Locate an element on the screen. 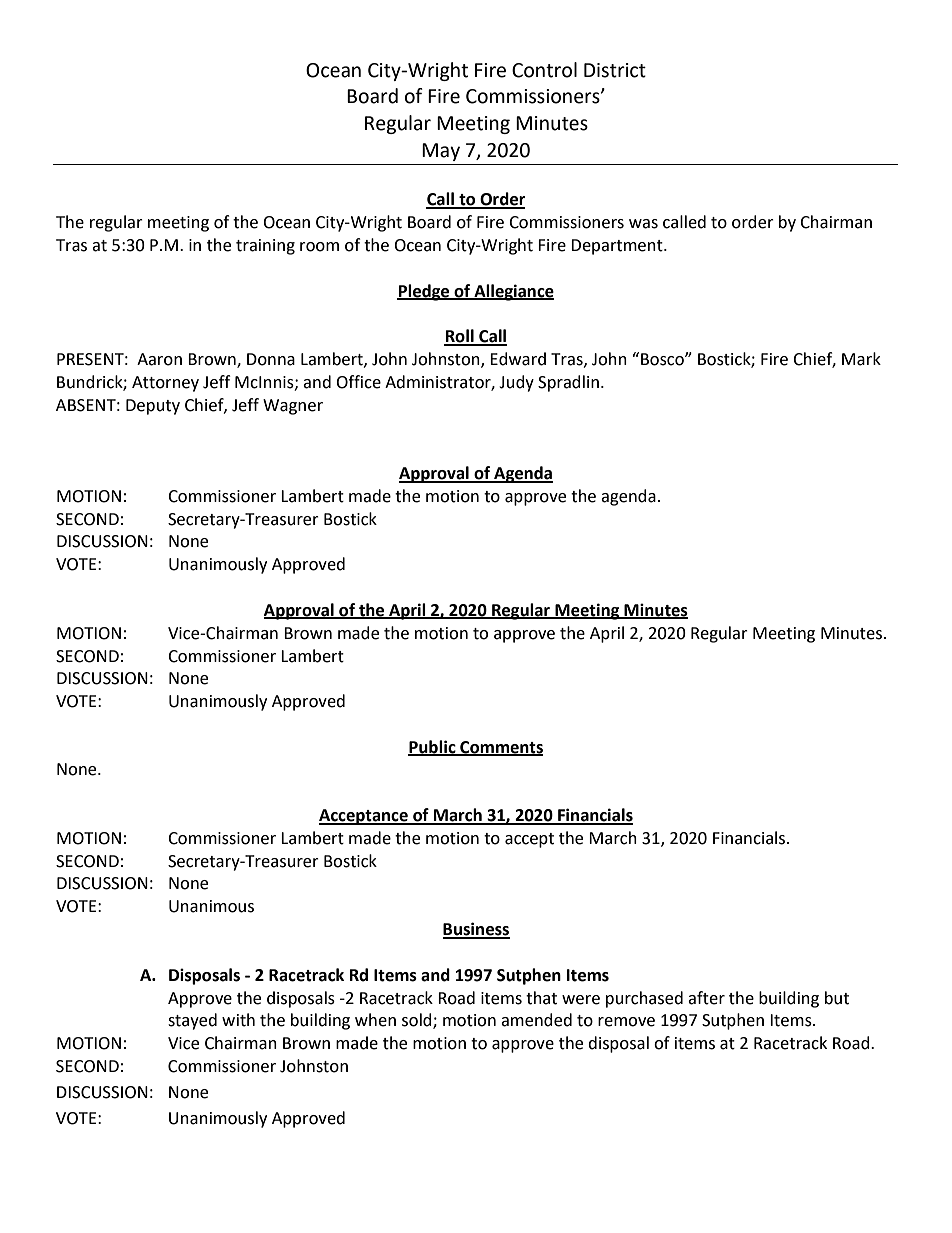  Public is located at coordinates (433, 747).
